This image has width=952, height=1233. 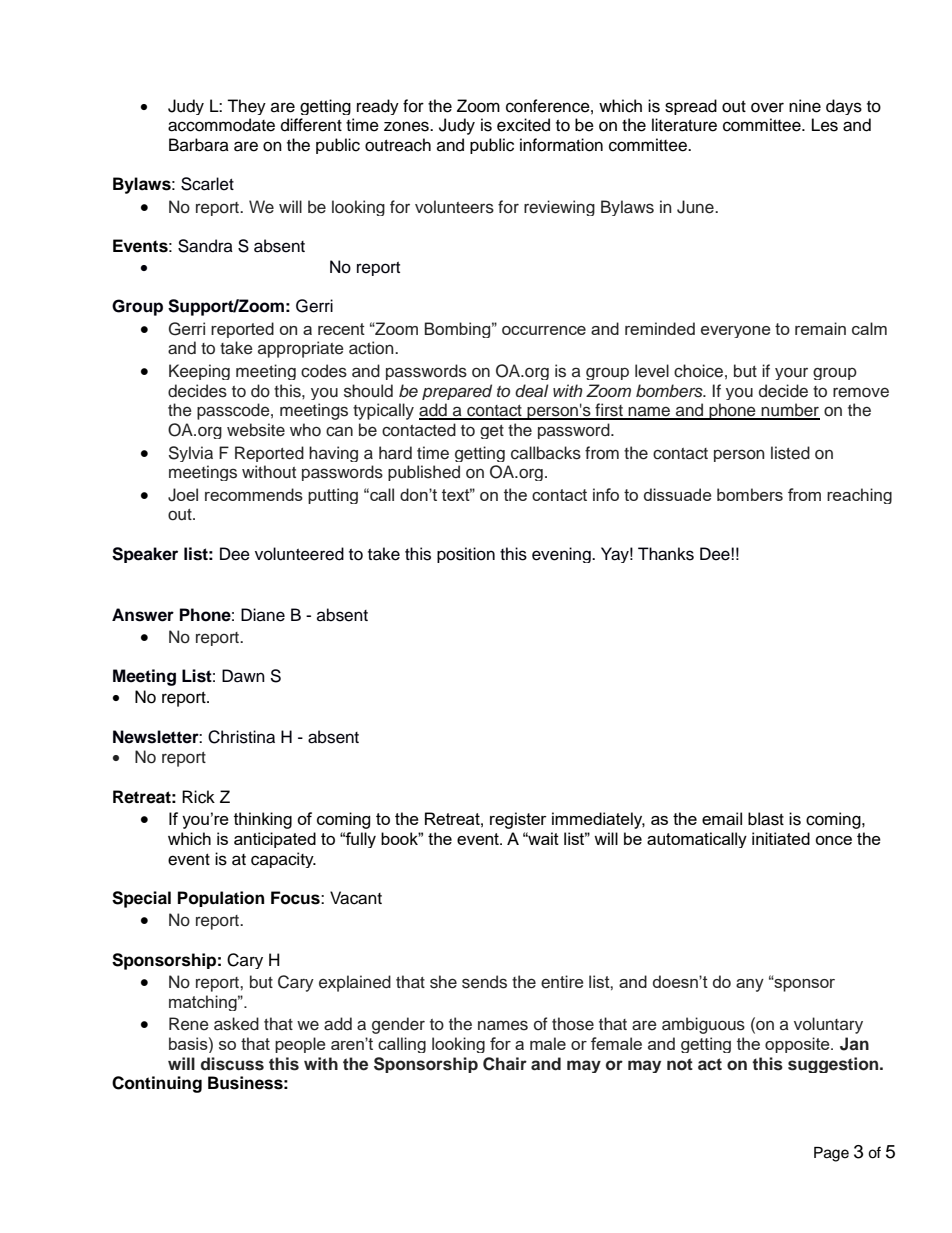 What do you see at coordinates (263, 615) in the image?
I see `Diane` at bounding box center [263, 615].
